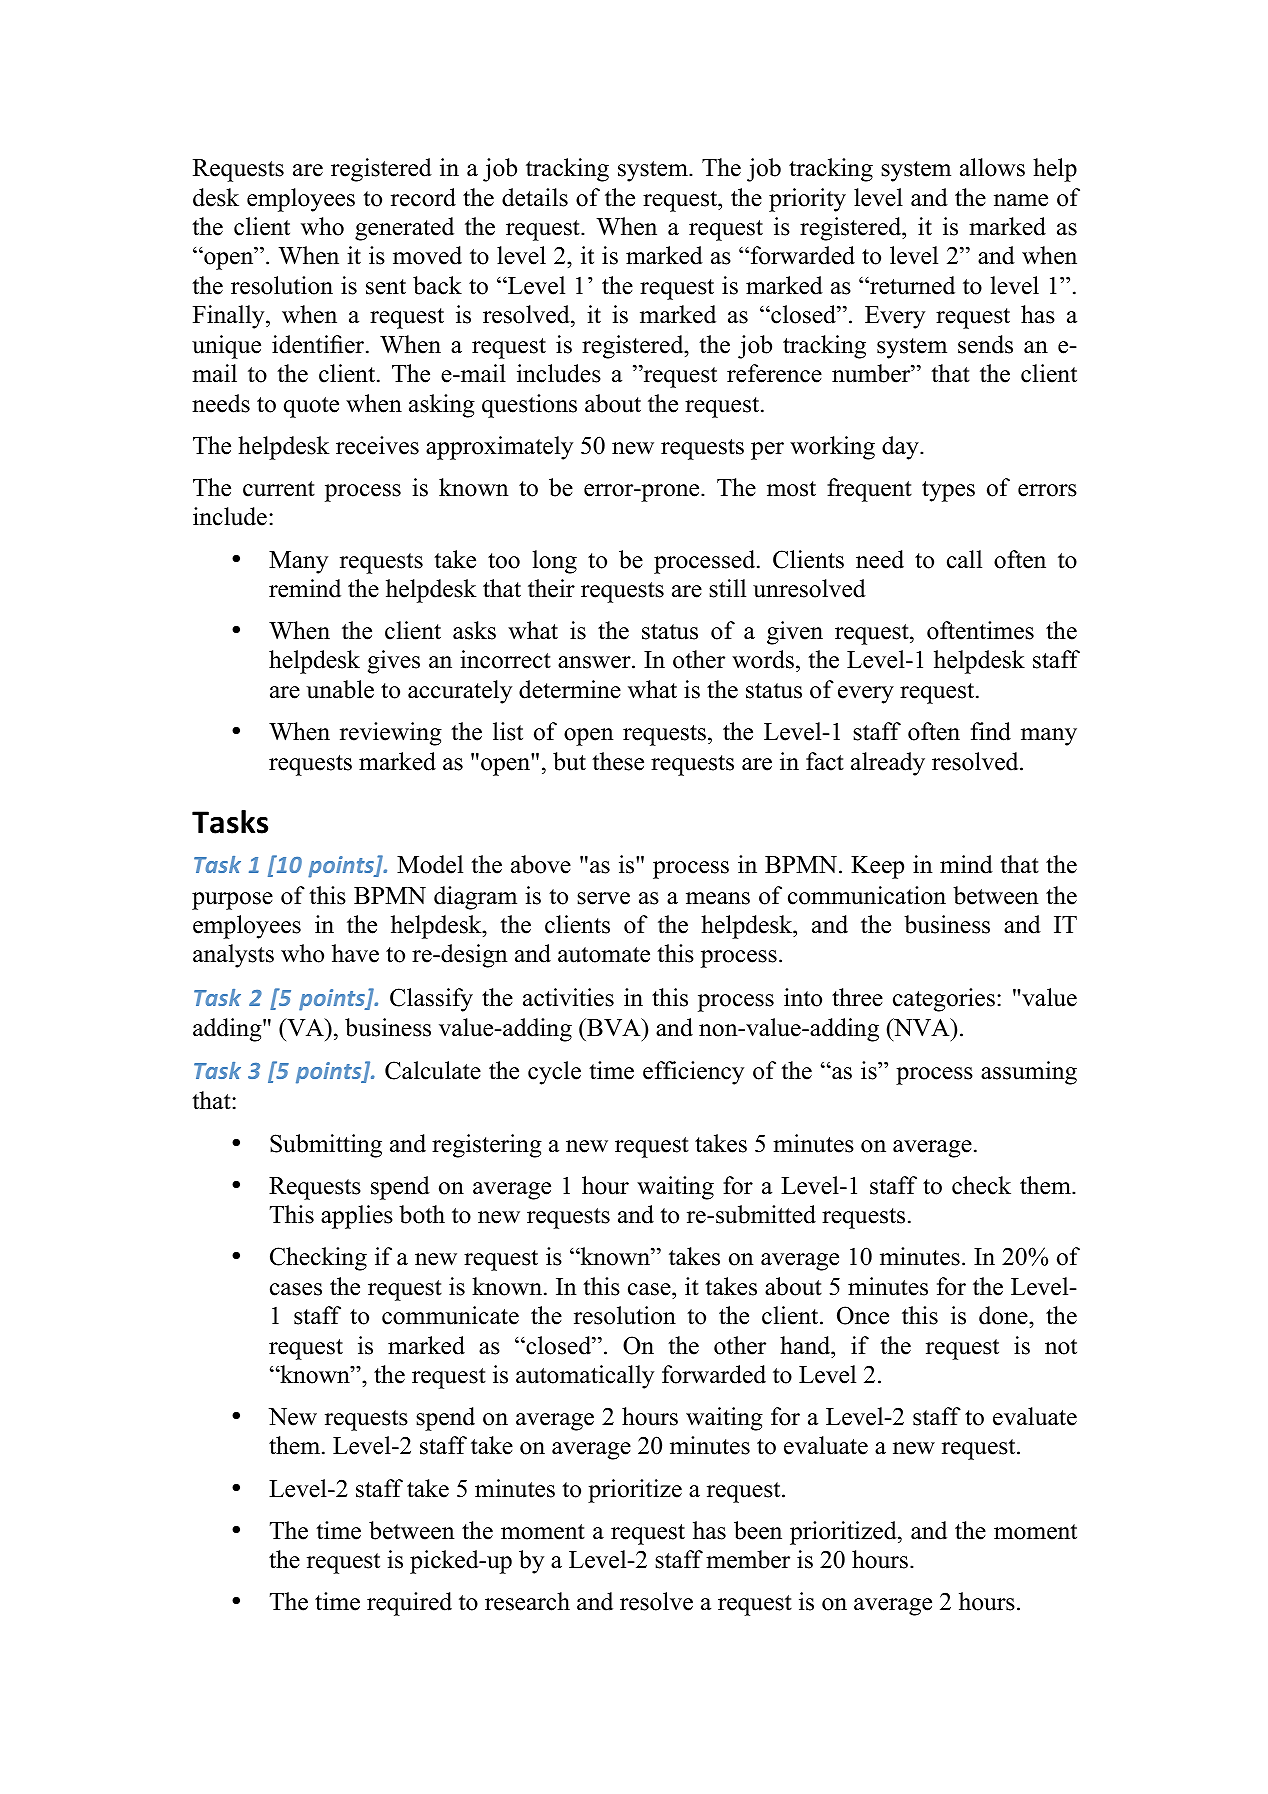 The height and width of the screenshot is (1794, 1268). I want to click on generated, so click(404, 229).
